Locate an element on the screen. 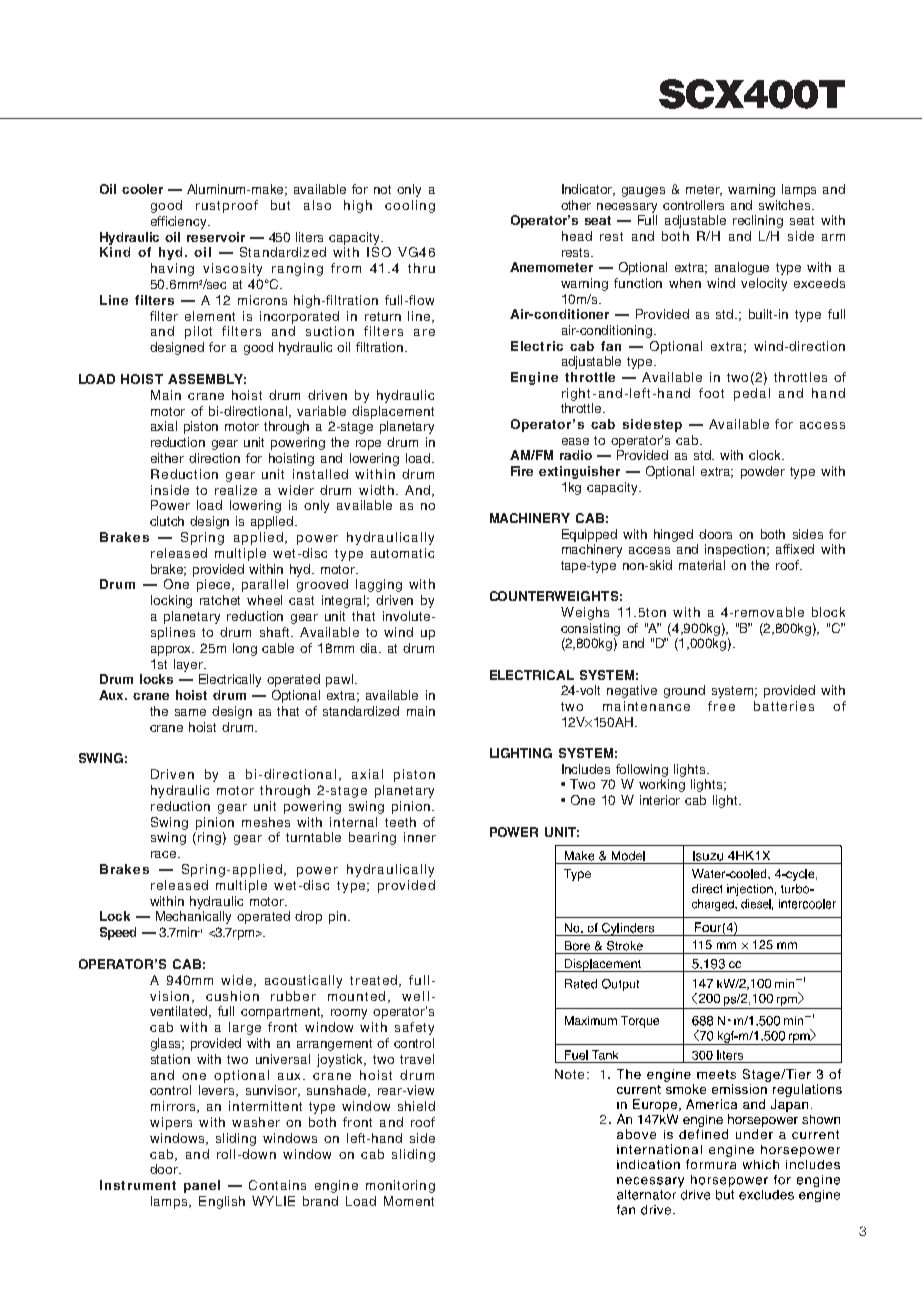 The width and height of the screenshot is (924, 1295). cooling is located at coordinates (410, 206).
